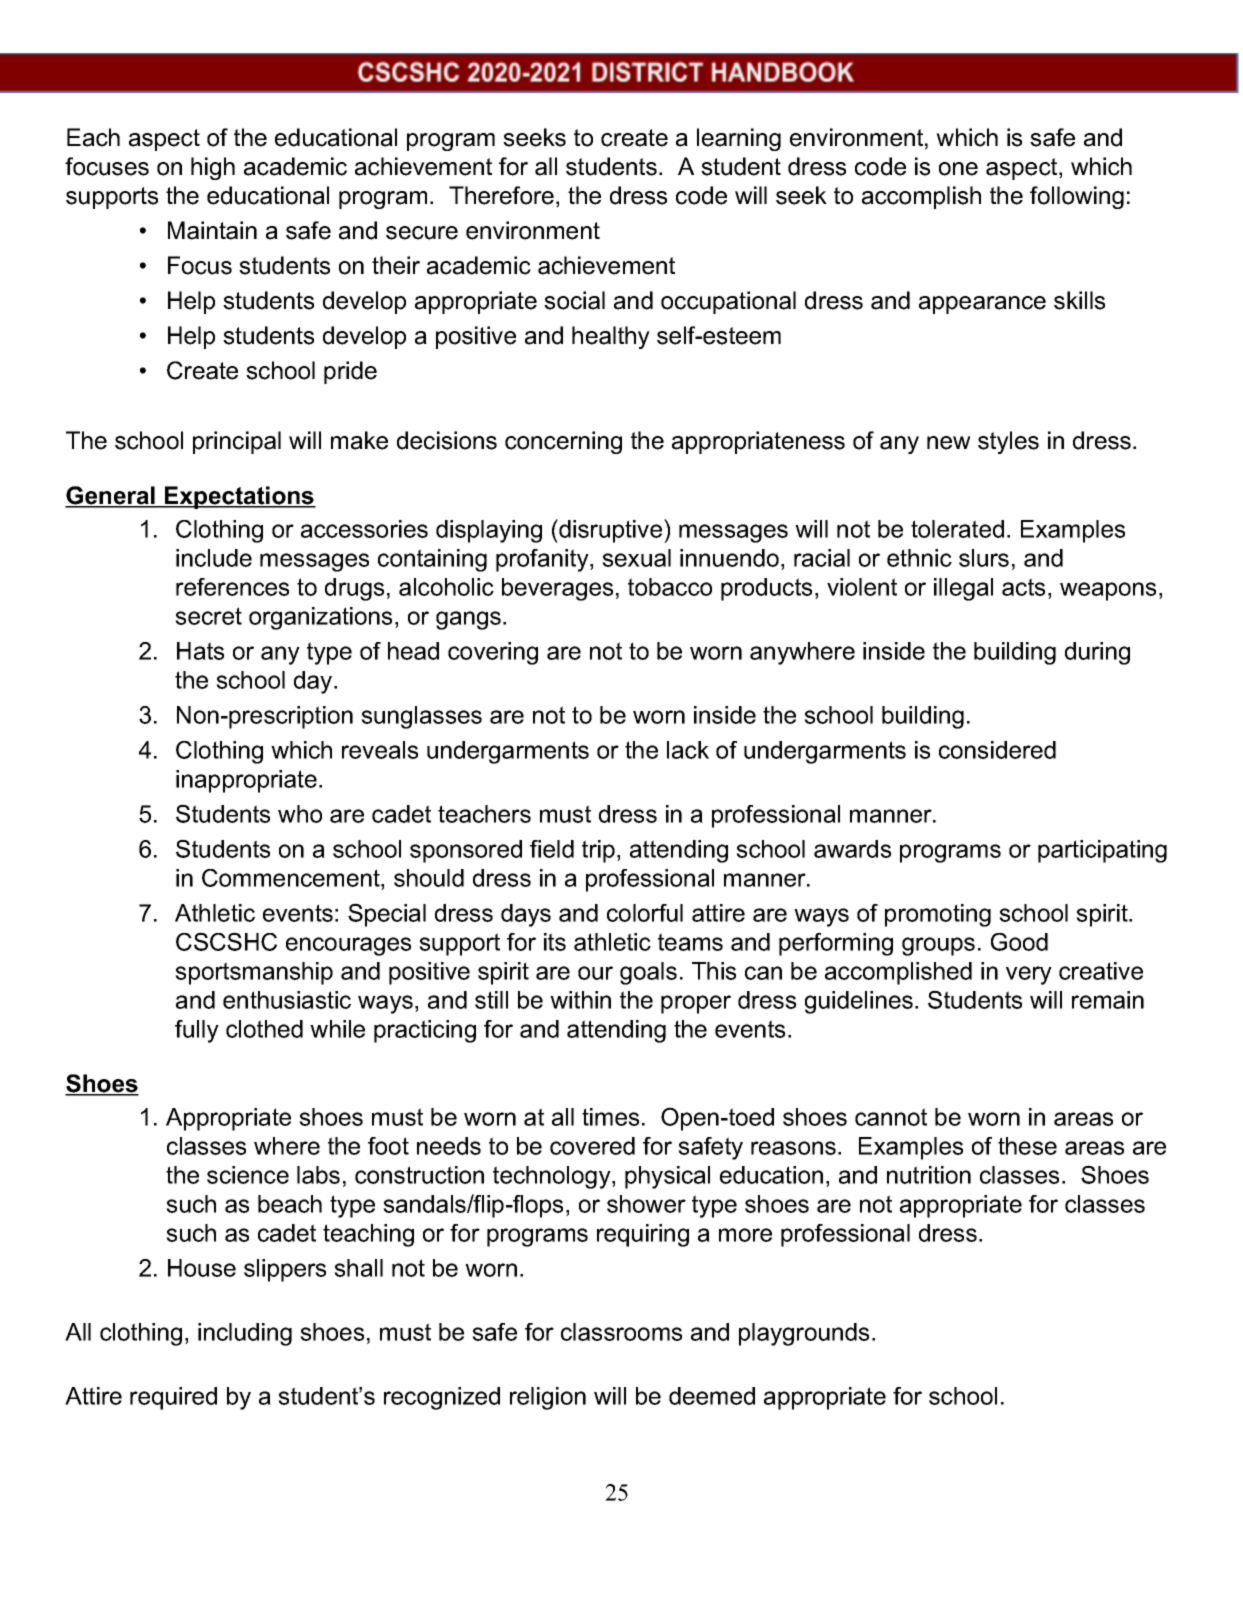  Describe the element at coordinates (997, 750) in the document. I see `considered` at that location.
